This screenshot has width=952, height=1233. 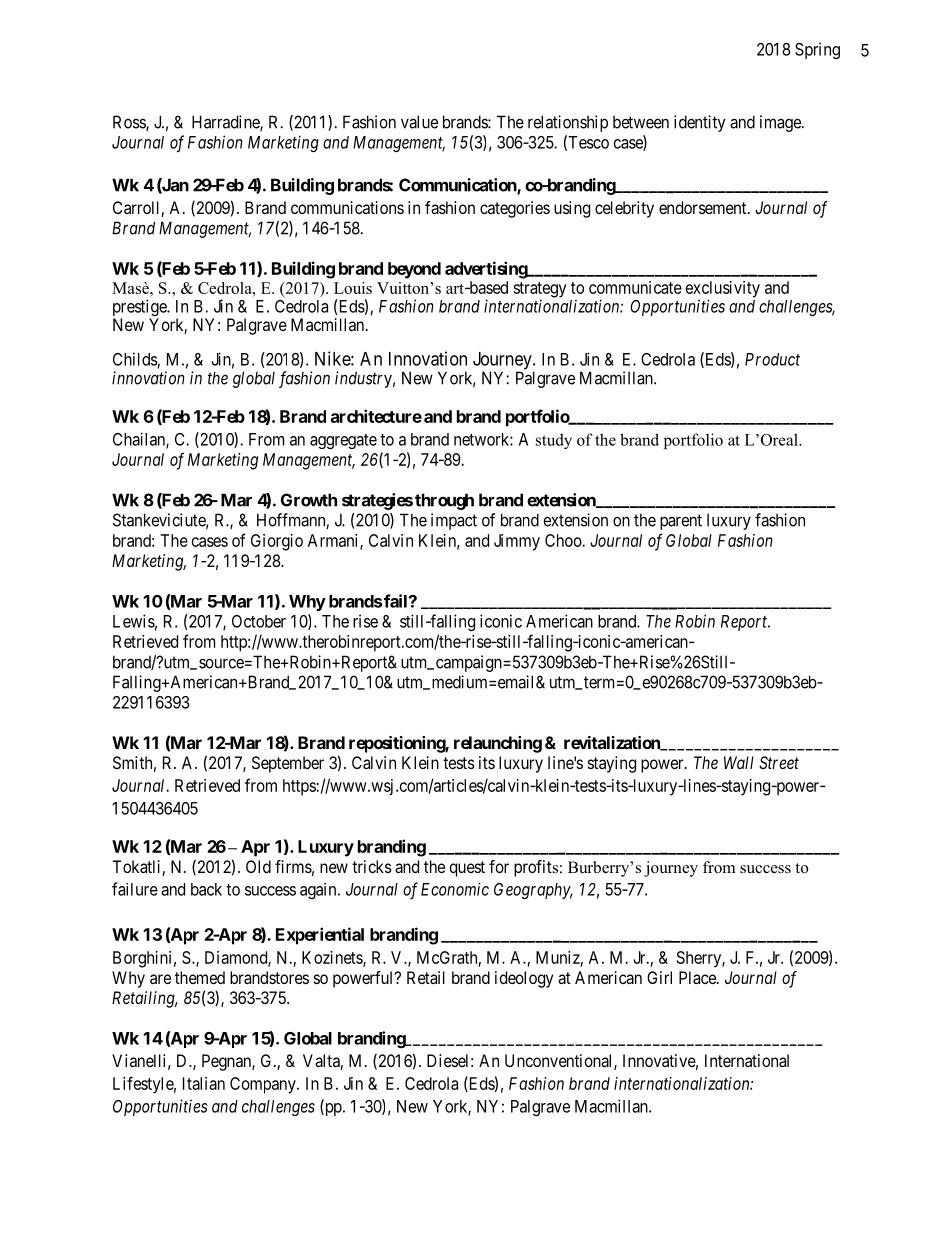 What do you see at coordinates (204, 1083) in the screenshot?
I see `Italian` at bounding box center [204, 1083].
